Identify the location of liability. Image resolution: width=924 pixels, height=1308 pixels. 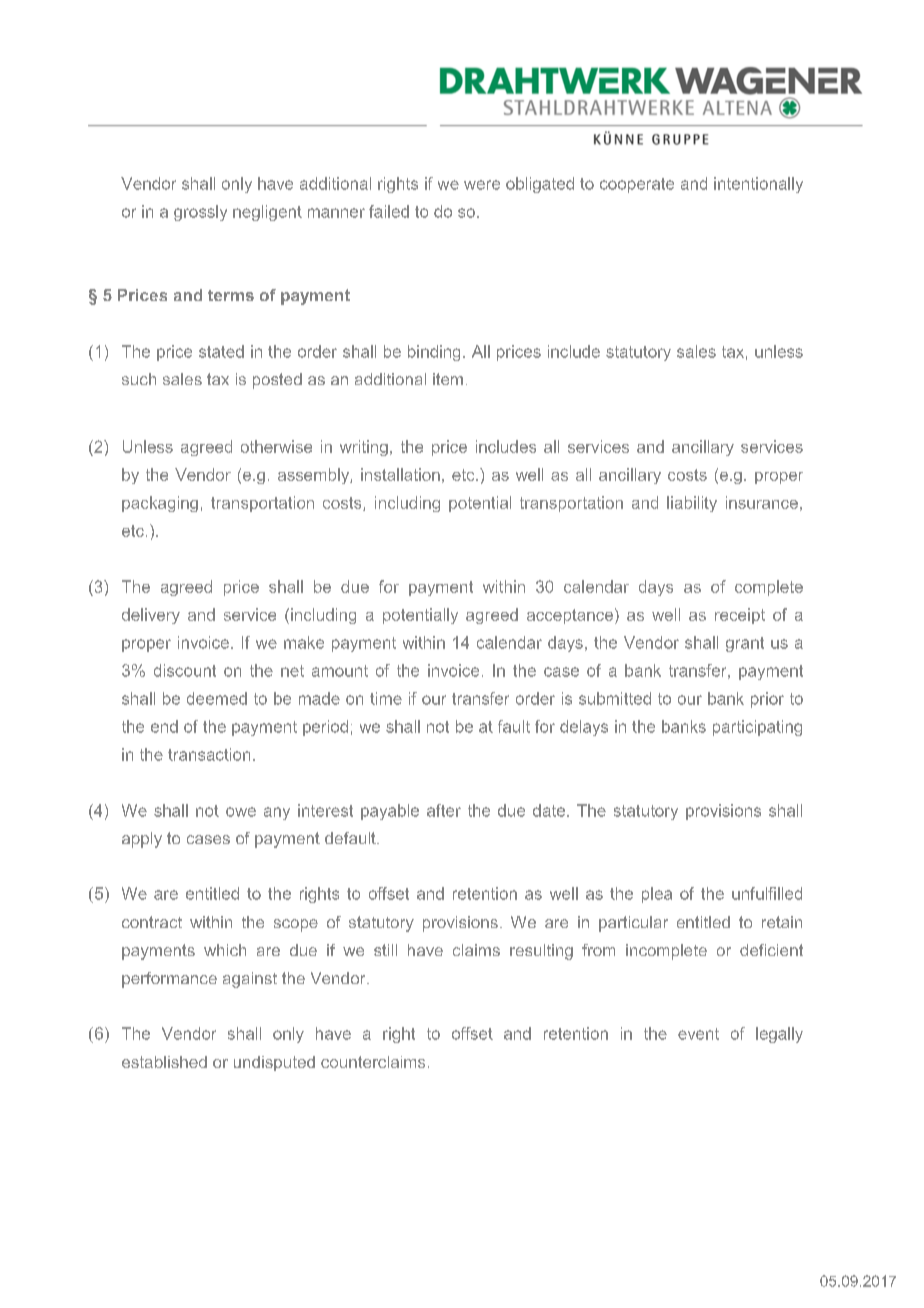
(692, 504).
